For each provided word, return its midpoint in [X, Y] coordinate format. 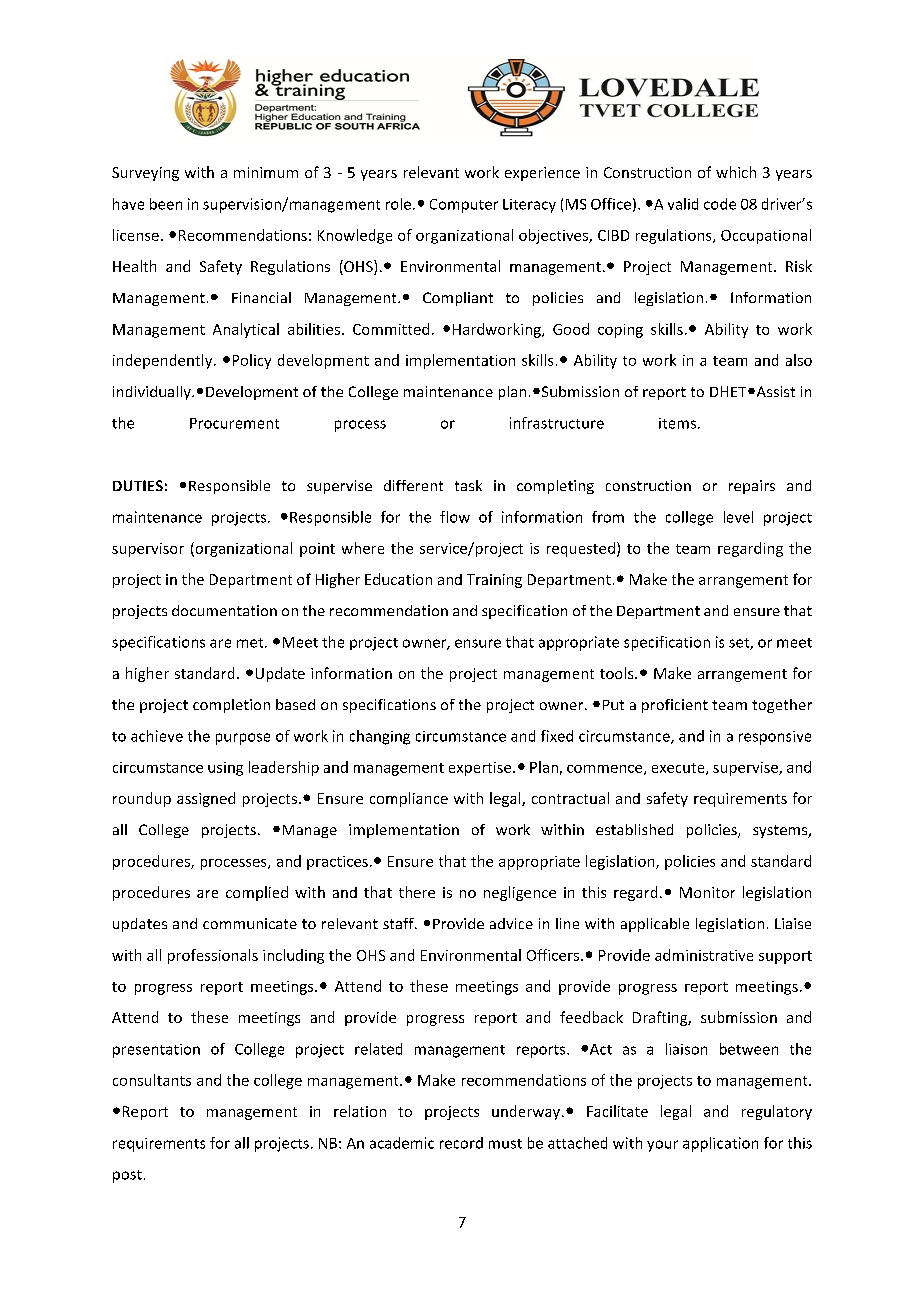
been [166, 204]
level [738, 517]
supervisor [148, 550]
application [720, 1144]
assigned [206, 799]
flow [455, 517]
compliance [409, 799]
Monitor [707, 892]
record [461, 1143]
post [127, 1176]
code [720, 204]
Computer [464, 206]
